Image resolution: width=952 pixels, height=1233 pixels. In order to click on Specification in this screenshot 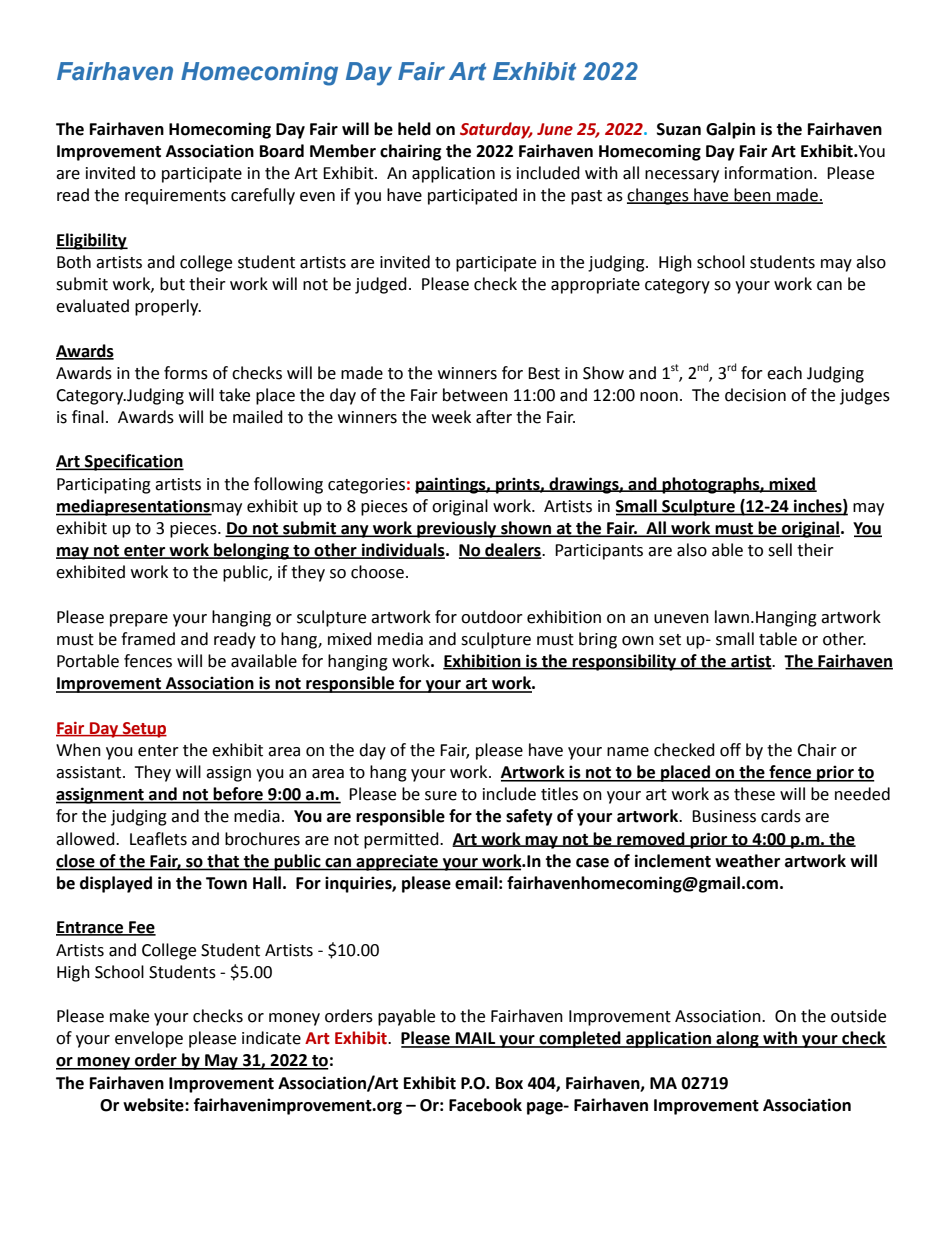, I will do `click(133, 462)`.
